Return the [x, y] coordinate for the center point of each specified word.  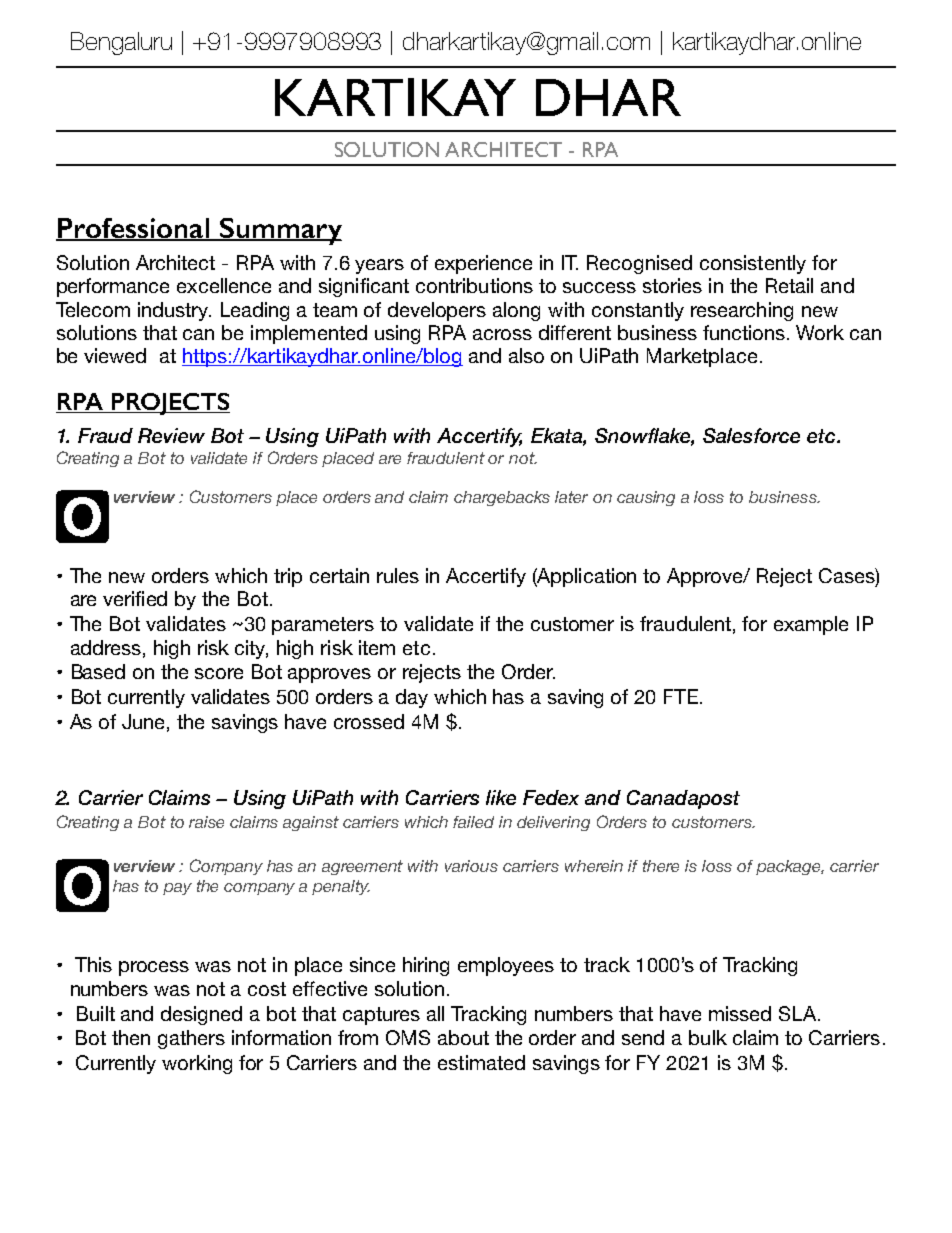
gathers [191, 1039]
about [463, 1037]
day [412, 698]
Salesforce [751, 435]
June [143, 721]
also [526, 355]
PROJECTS [169, 404]
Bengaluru [121, 43]
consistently [753, 264]
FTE [681, 696]
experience [483, 264]
